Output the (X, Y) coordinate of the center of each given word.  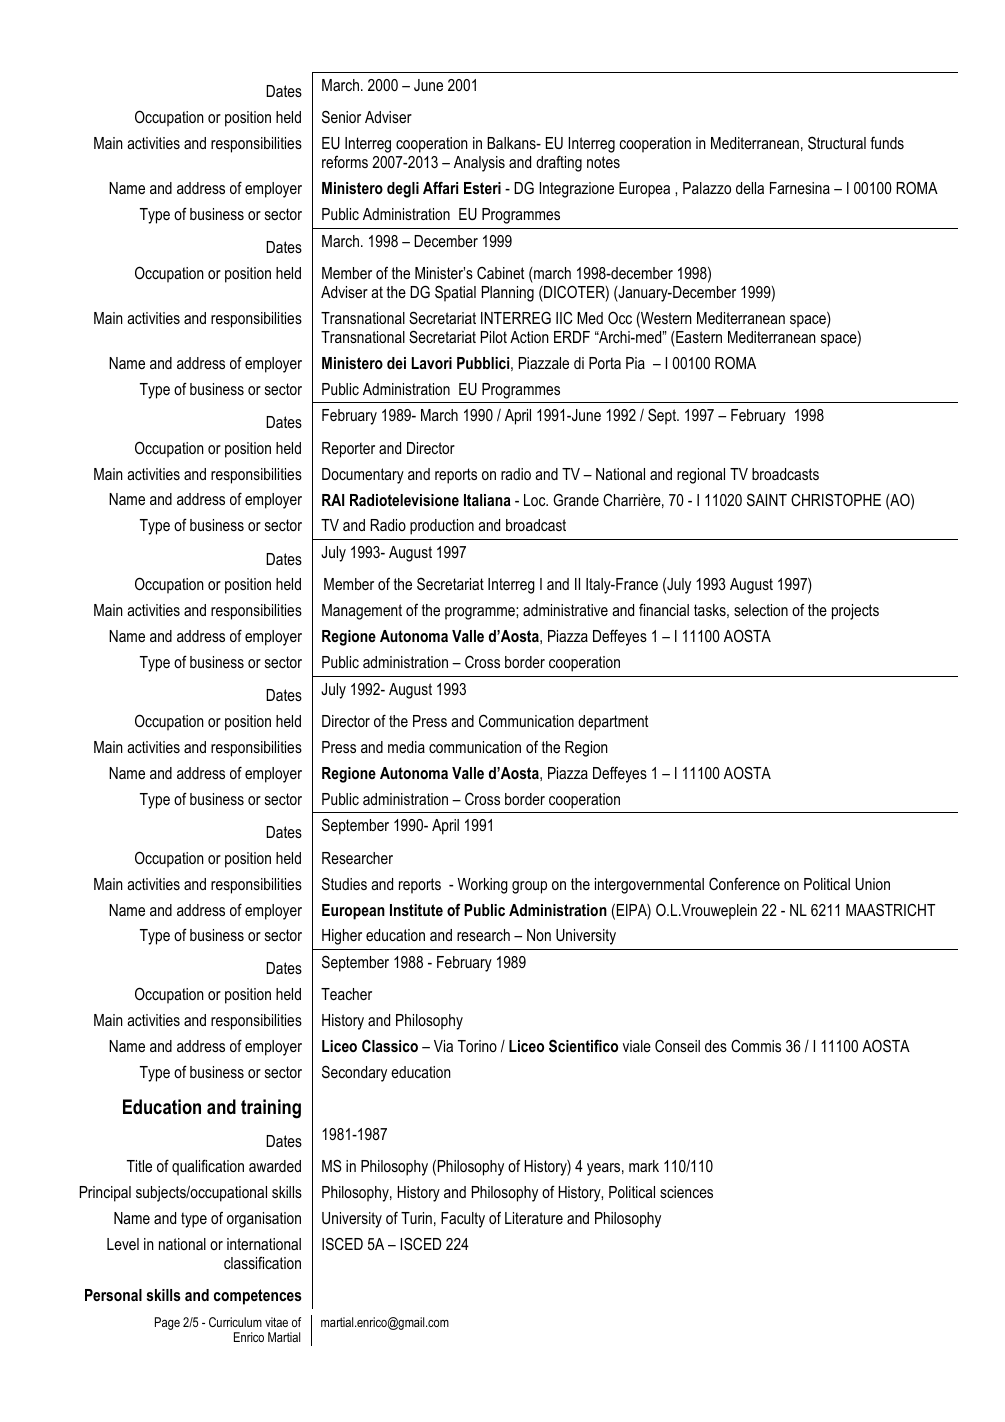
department (613, 723)
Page (167, 1323)
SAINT (767, 499)
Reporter (348, 450)
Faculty (463, 1220)
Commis (756, 1045)
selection (761, 610)
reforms (345, 162)
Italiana (487, 500)
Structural (837, 142)
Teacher (346, 994)
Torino (477, 1046)
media (406, 747)
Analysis (479, 164)
